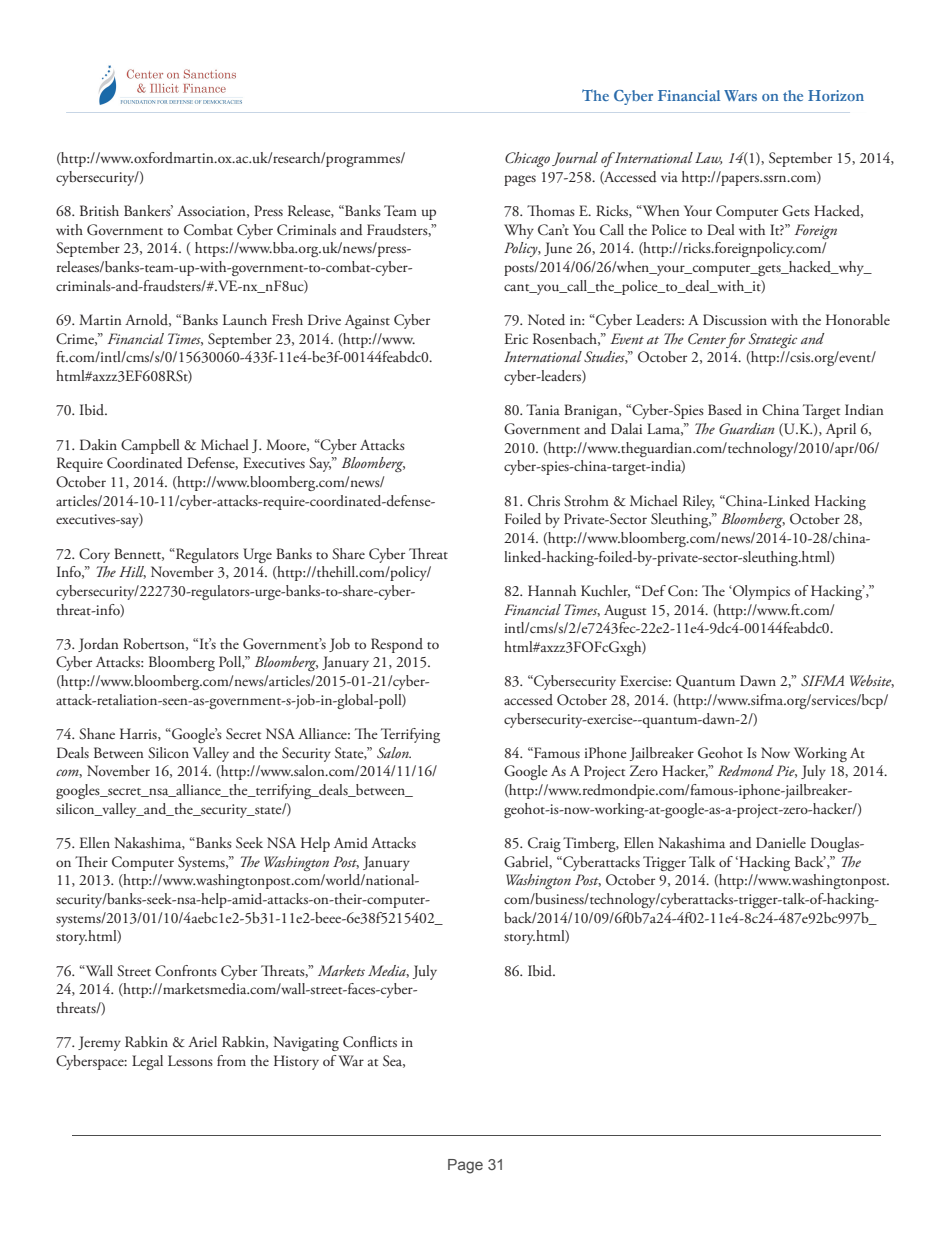  What do you see at coordinates (99, 210) in the image?
I see `British` at bounding box center [99, 210].
